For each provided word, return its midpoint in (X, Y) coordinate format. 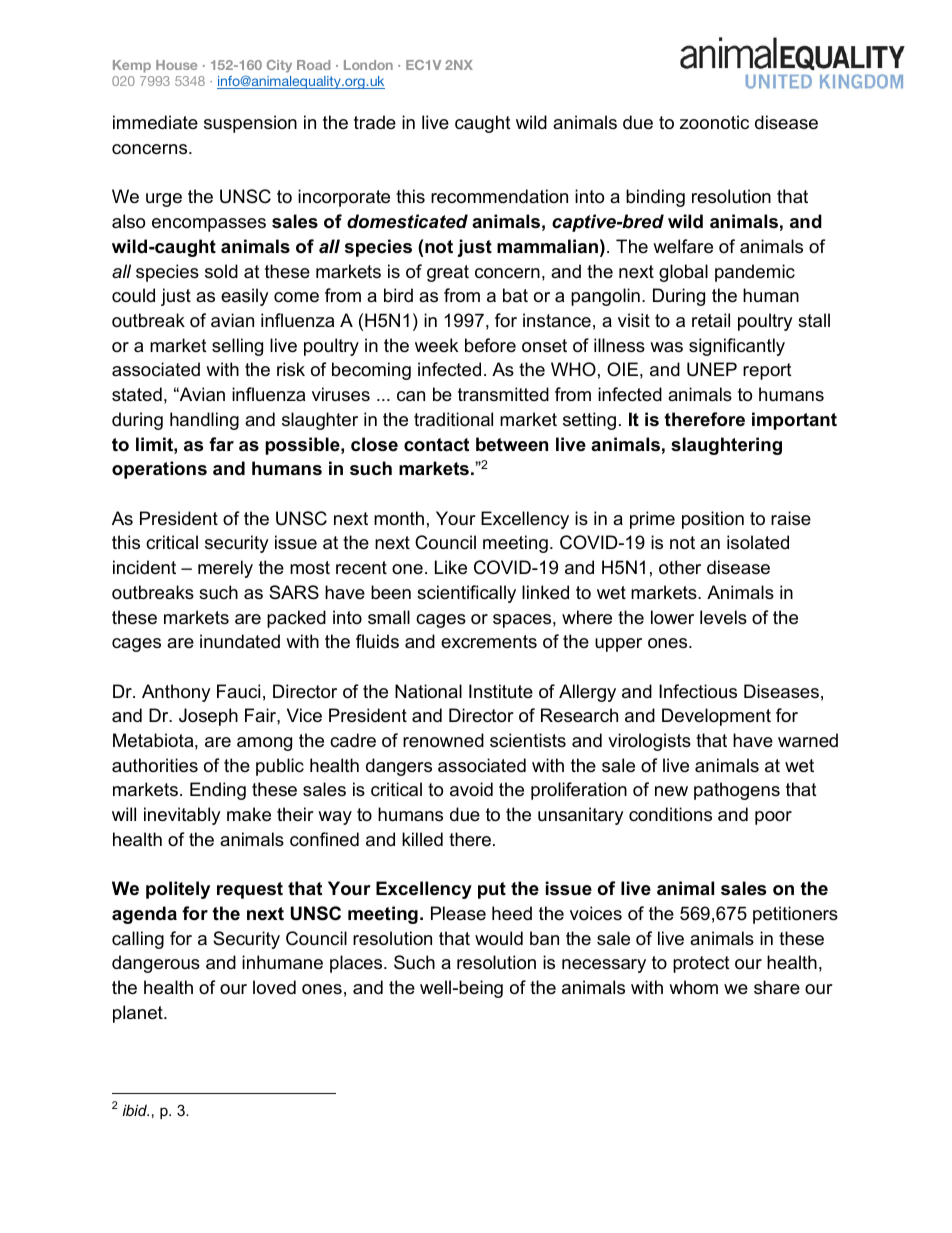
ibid (136, 1110)
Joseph (208, 717)
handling (204, 421)
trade (375, 122)
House (176, 65)
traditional (453, 419)
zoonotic (714, 122)
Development (716, 717)
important (794, 421)
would (499, 938)
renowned (443, 740)
